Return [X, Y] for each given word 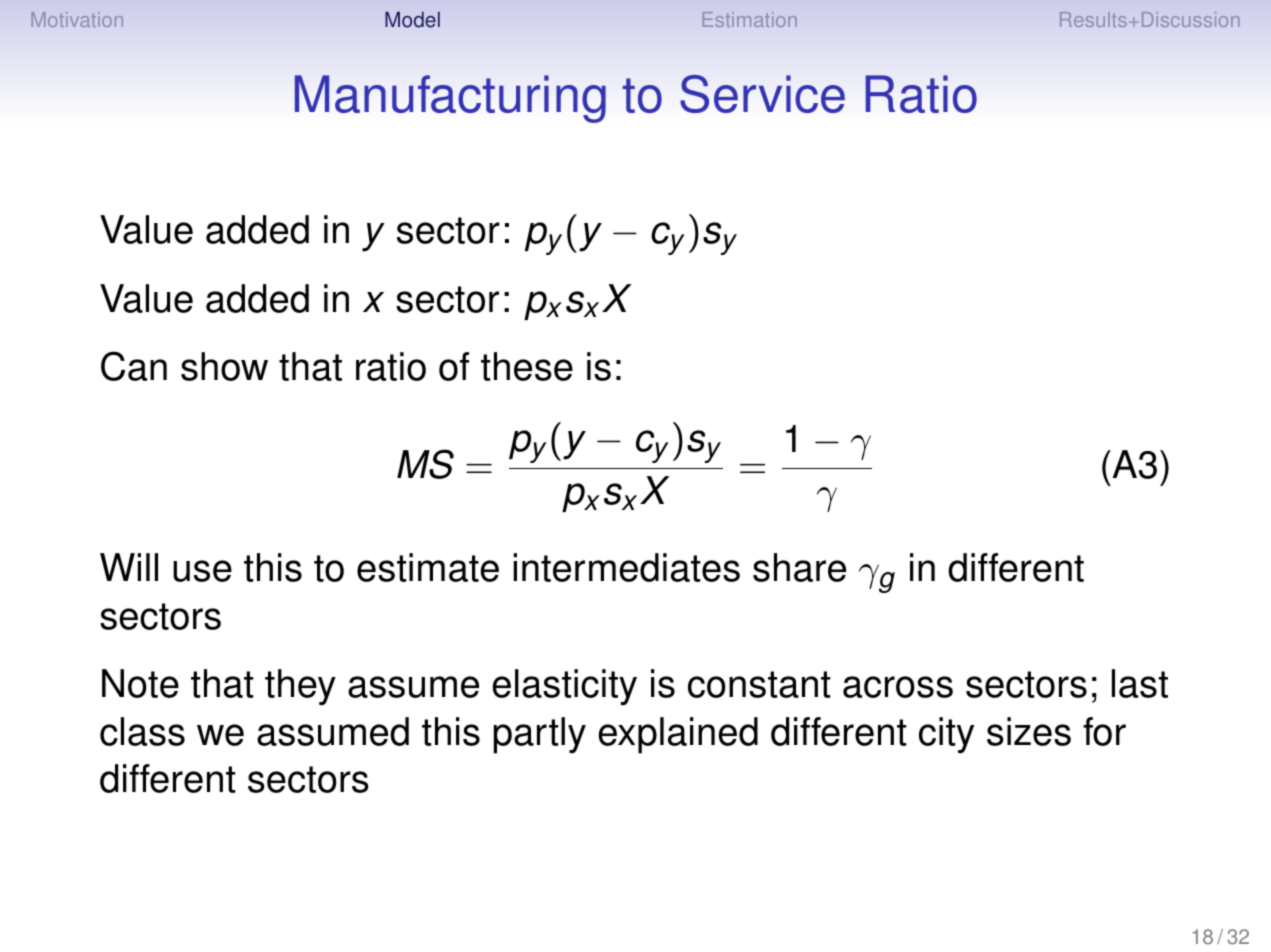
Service [762, 94]
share [799, 567]
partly [540, 735]
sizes [1029, 731]
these [527, 366]
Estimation [750, 19]
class [142, 731]
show [224, 366]
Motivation [77, 19]
